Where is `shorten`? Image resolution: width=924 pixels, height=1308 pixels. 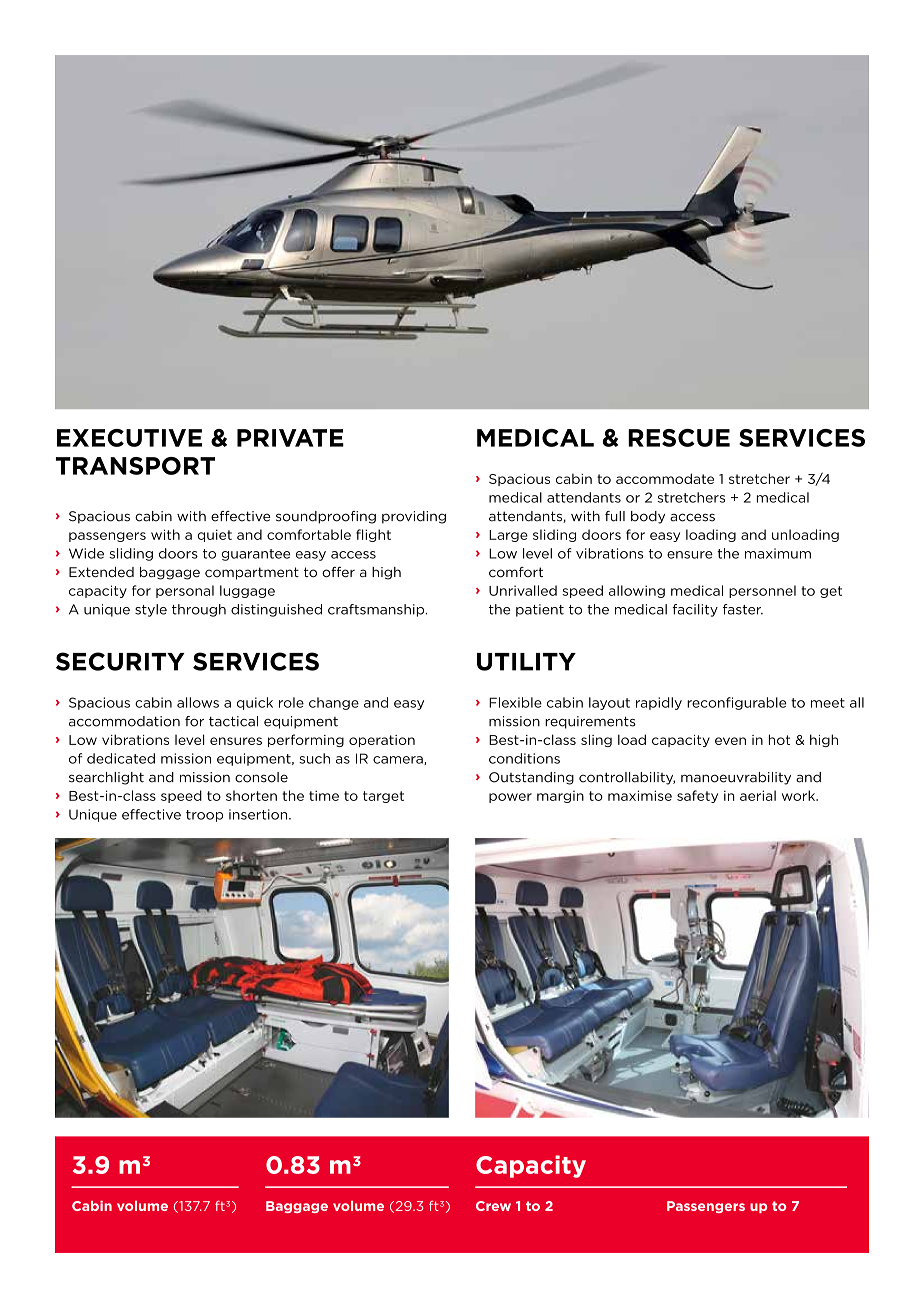 shorten is located at coordinates (251, 795).
